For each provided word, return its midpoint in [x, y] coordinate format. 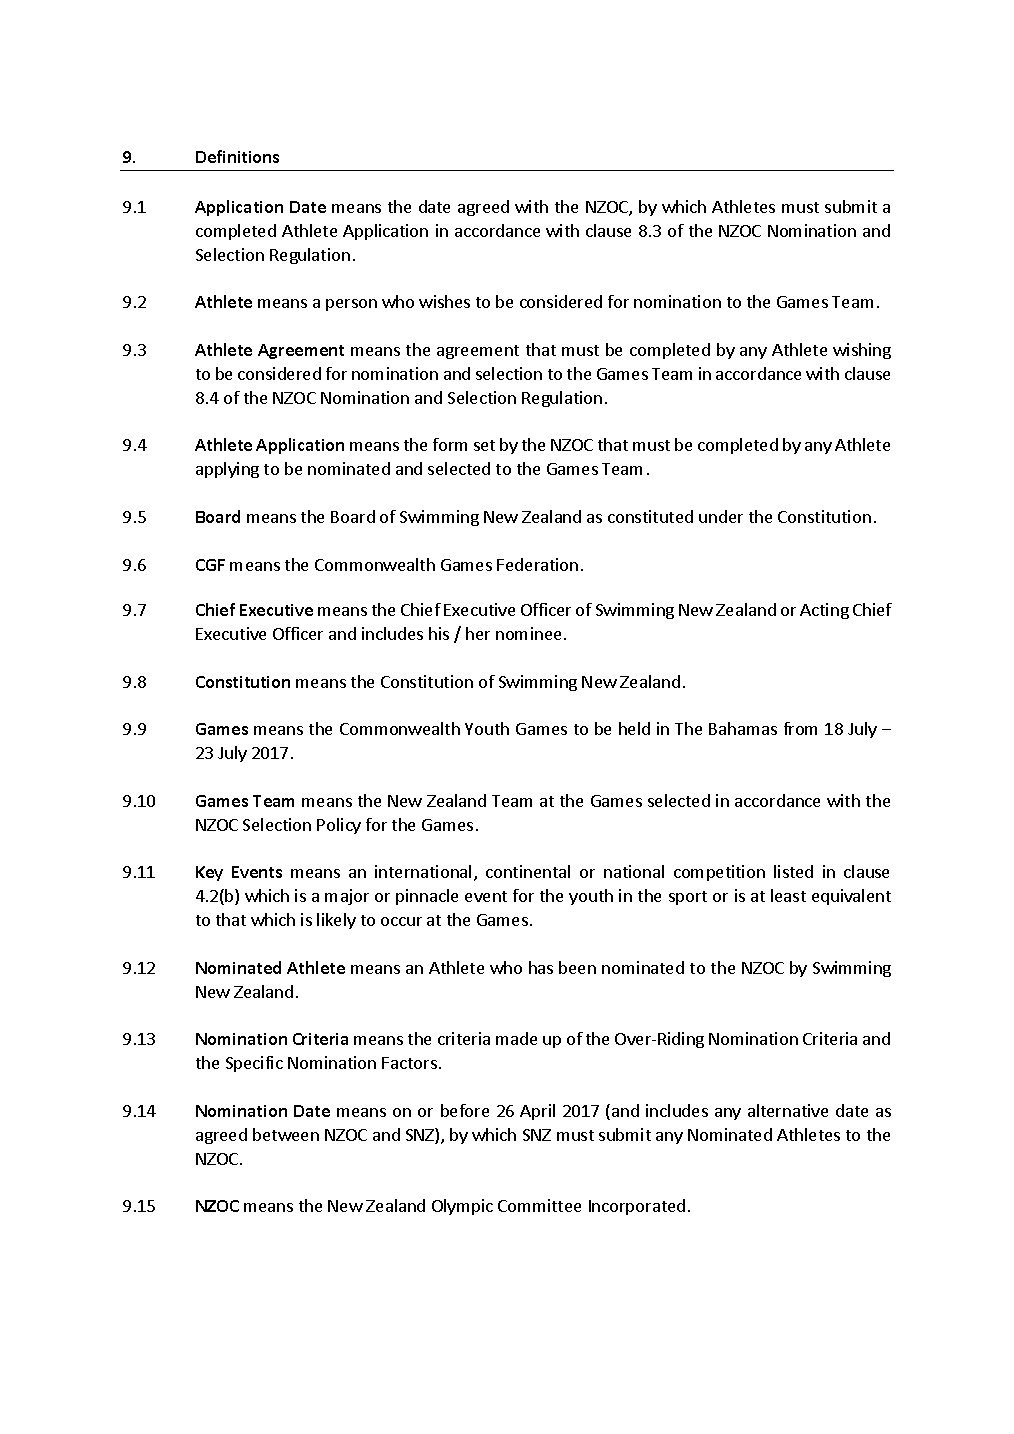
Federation [537, 564]
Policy [339, 826]
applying [227, 470]
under [721, 516]
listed [793, 871]
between [286, 1134]
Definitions [237, 156]
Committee [539, 1205]
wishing [862, 351]
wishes [444, 301]
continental [528, 871]
